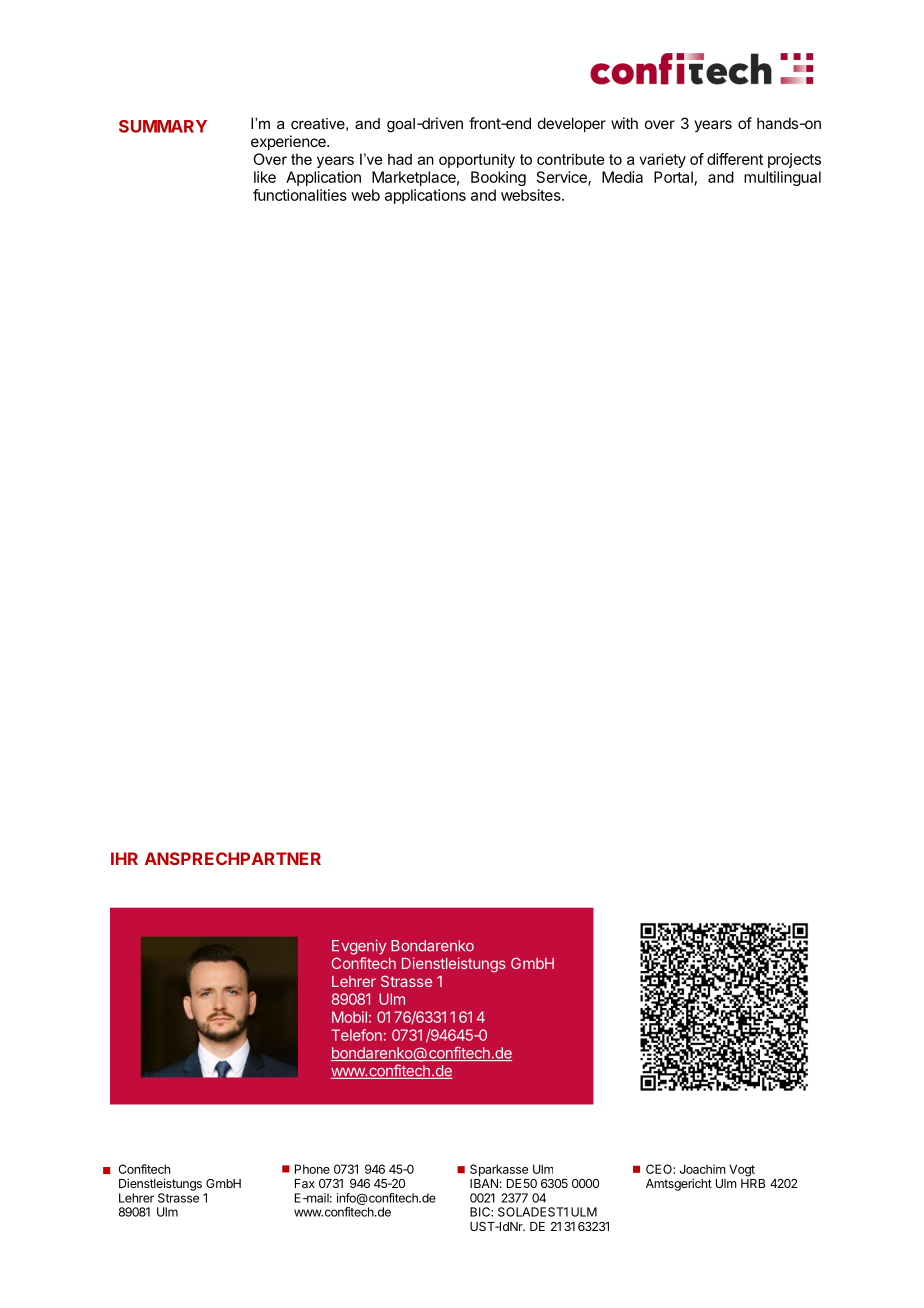 The height and width of the screenshot is (1308, 924). What do you see at coordinates (312, 1169) in the screenshot?
I see `Phone` at bounding box center [312, 1169].
